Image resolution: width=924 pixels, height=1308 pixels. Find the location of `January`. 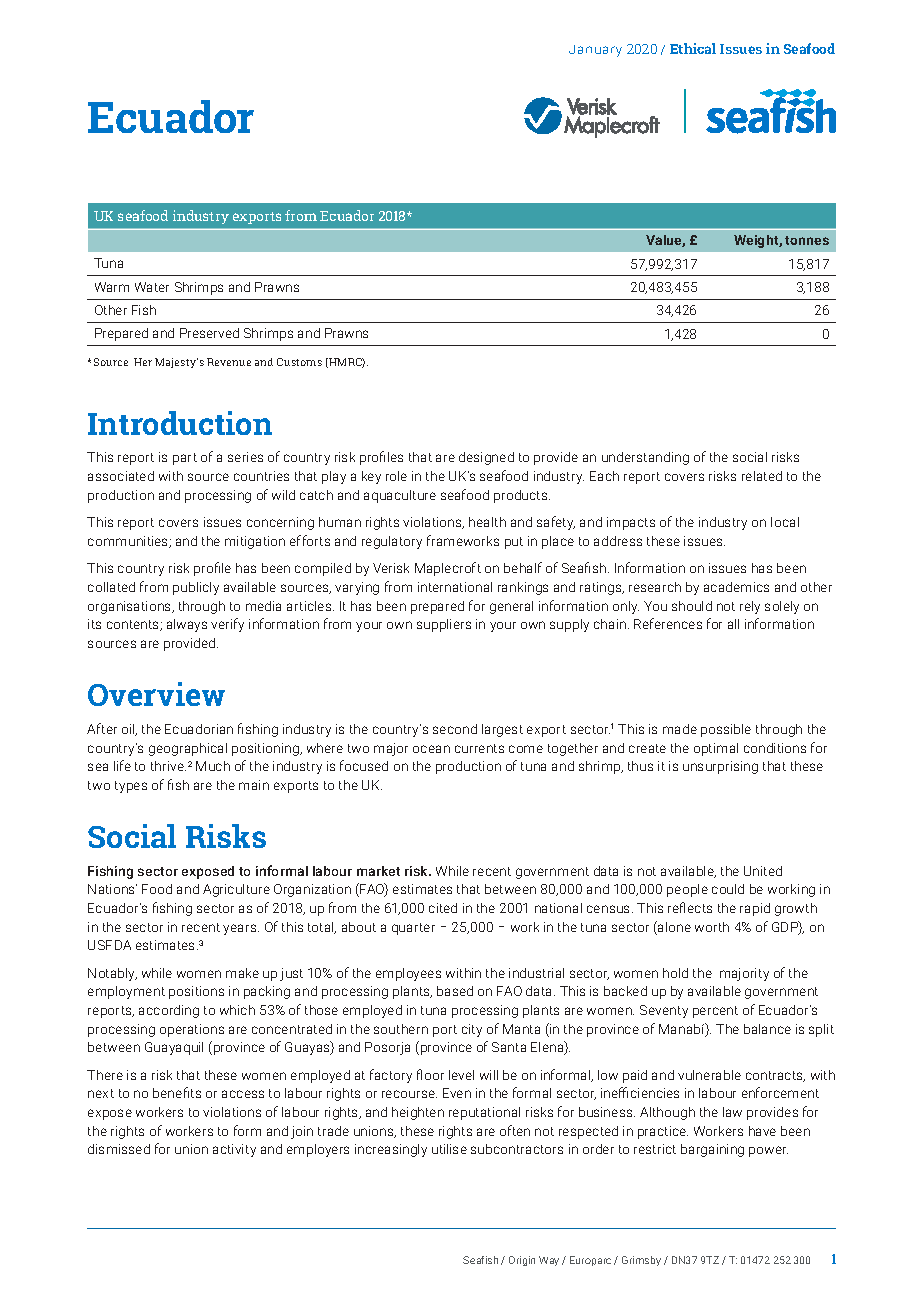

January is located at coordinates (595, 51).
